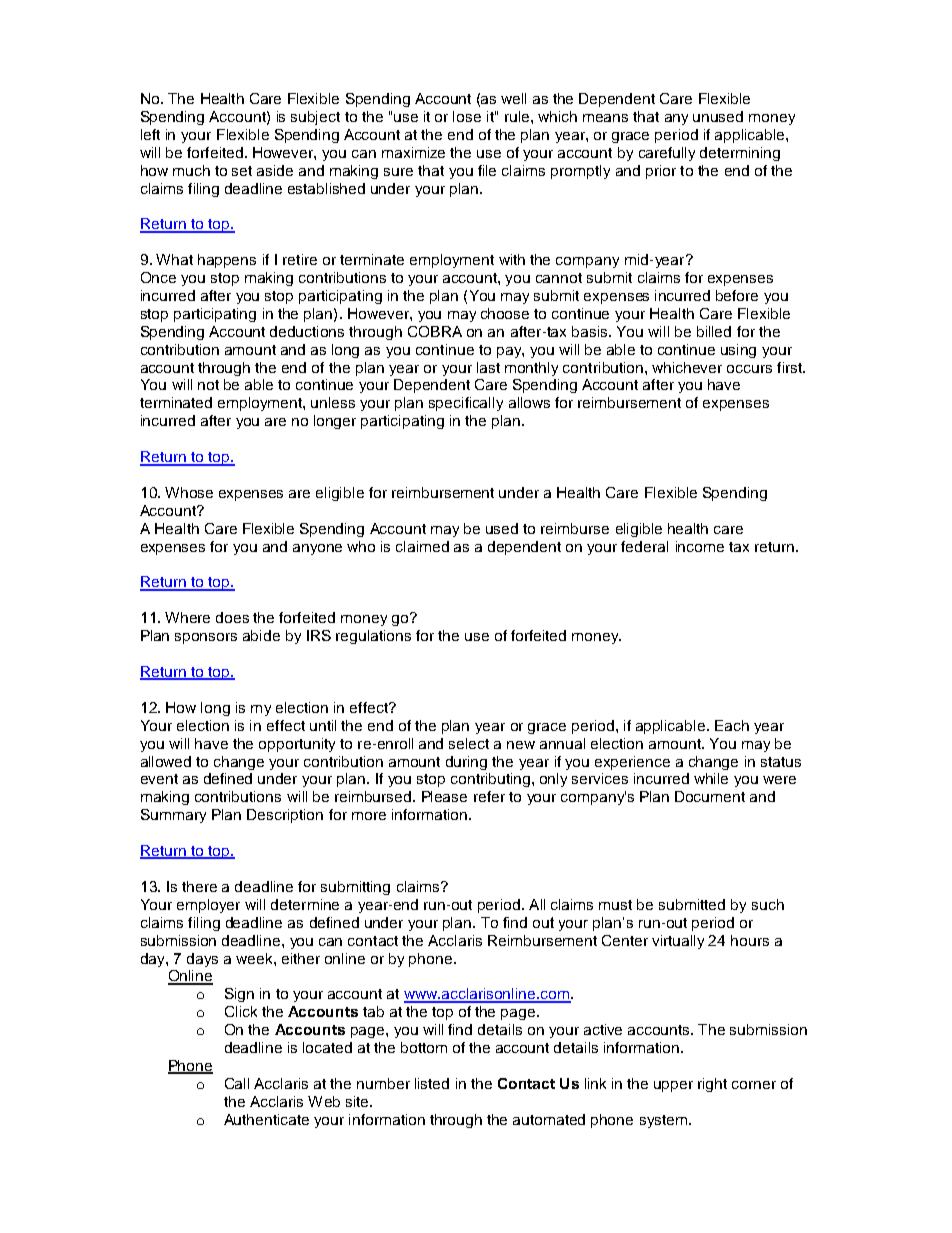  What do you see at coordinates (711, 778) in the screenshot?
I see `while` at bounding box center [711, 778].
